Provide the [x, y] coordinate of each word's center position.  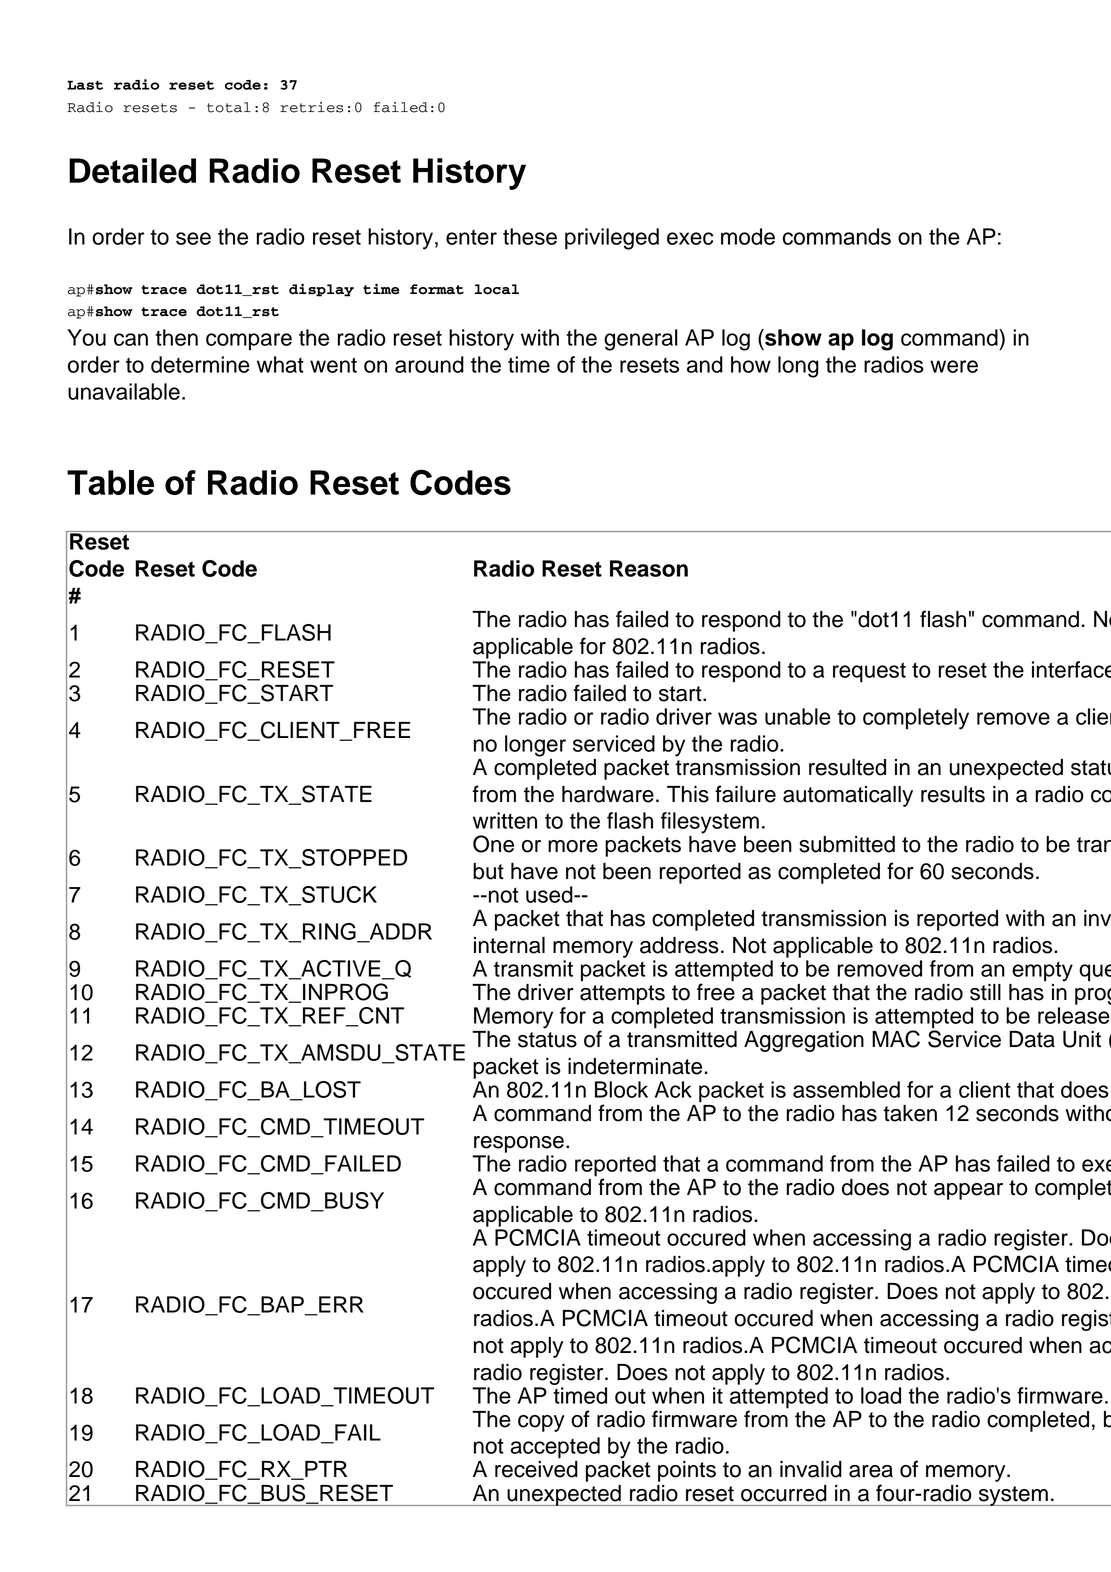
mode [748, 236]
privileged [612, 239]
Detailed [132, 170]
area [871, 1471]
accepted [555, 1448]
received [536, 1469]
